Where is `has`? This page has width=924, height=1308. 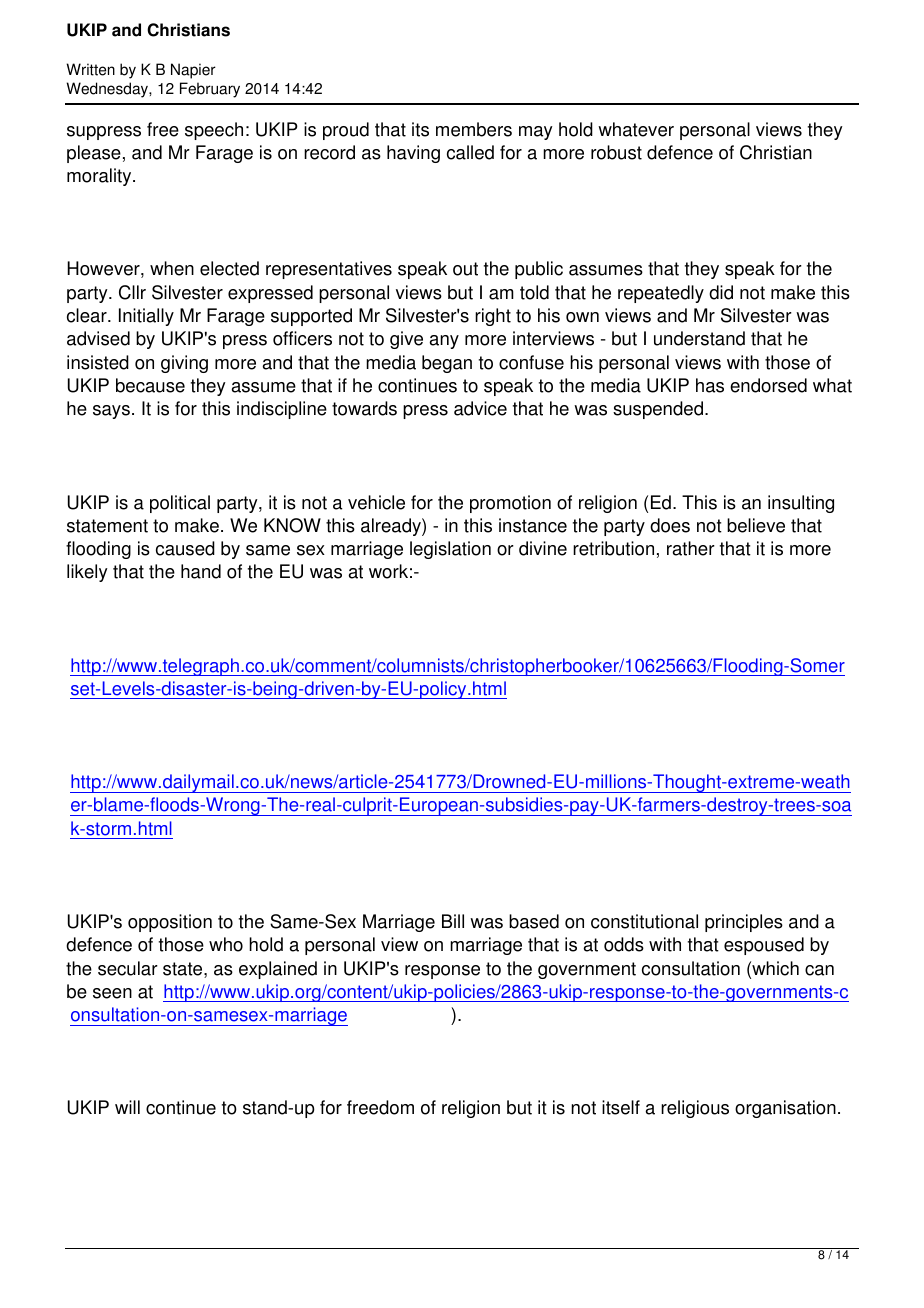 has is located at coordinates (710, 385).
